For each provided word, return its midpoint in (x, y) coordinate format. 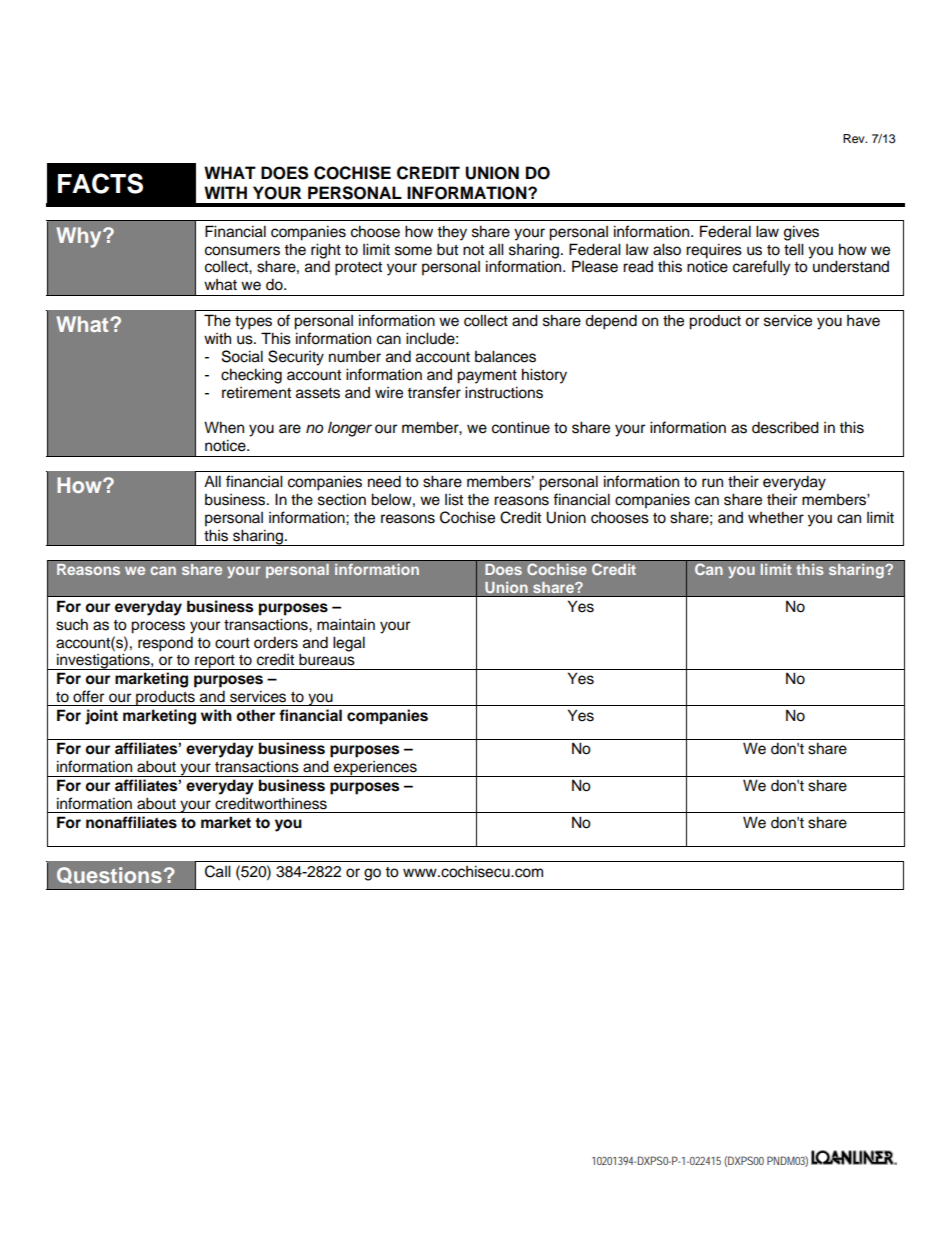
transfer (434, 392)
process (158, 627)
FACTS (100, 183)
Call (218, 871)
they (452, 233)
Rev (855, 138)
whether (776, 517)
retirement (256, 393)
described (785, 427)
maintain (346, 624)
